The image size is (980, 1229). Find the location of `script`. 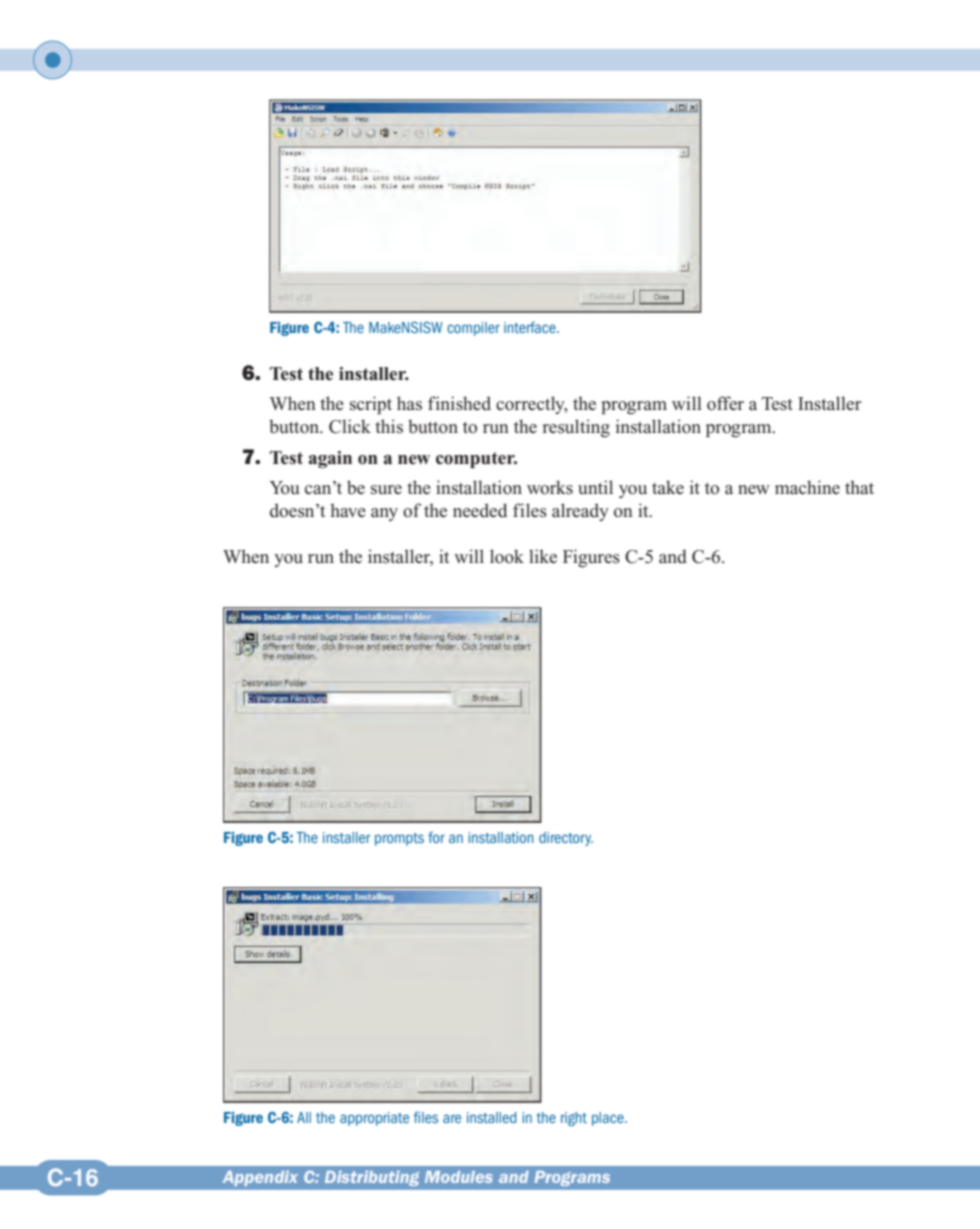

script is located at coordinates (371, 405).
